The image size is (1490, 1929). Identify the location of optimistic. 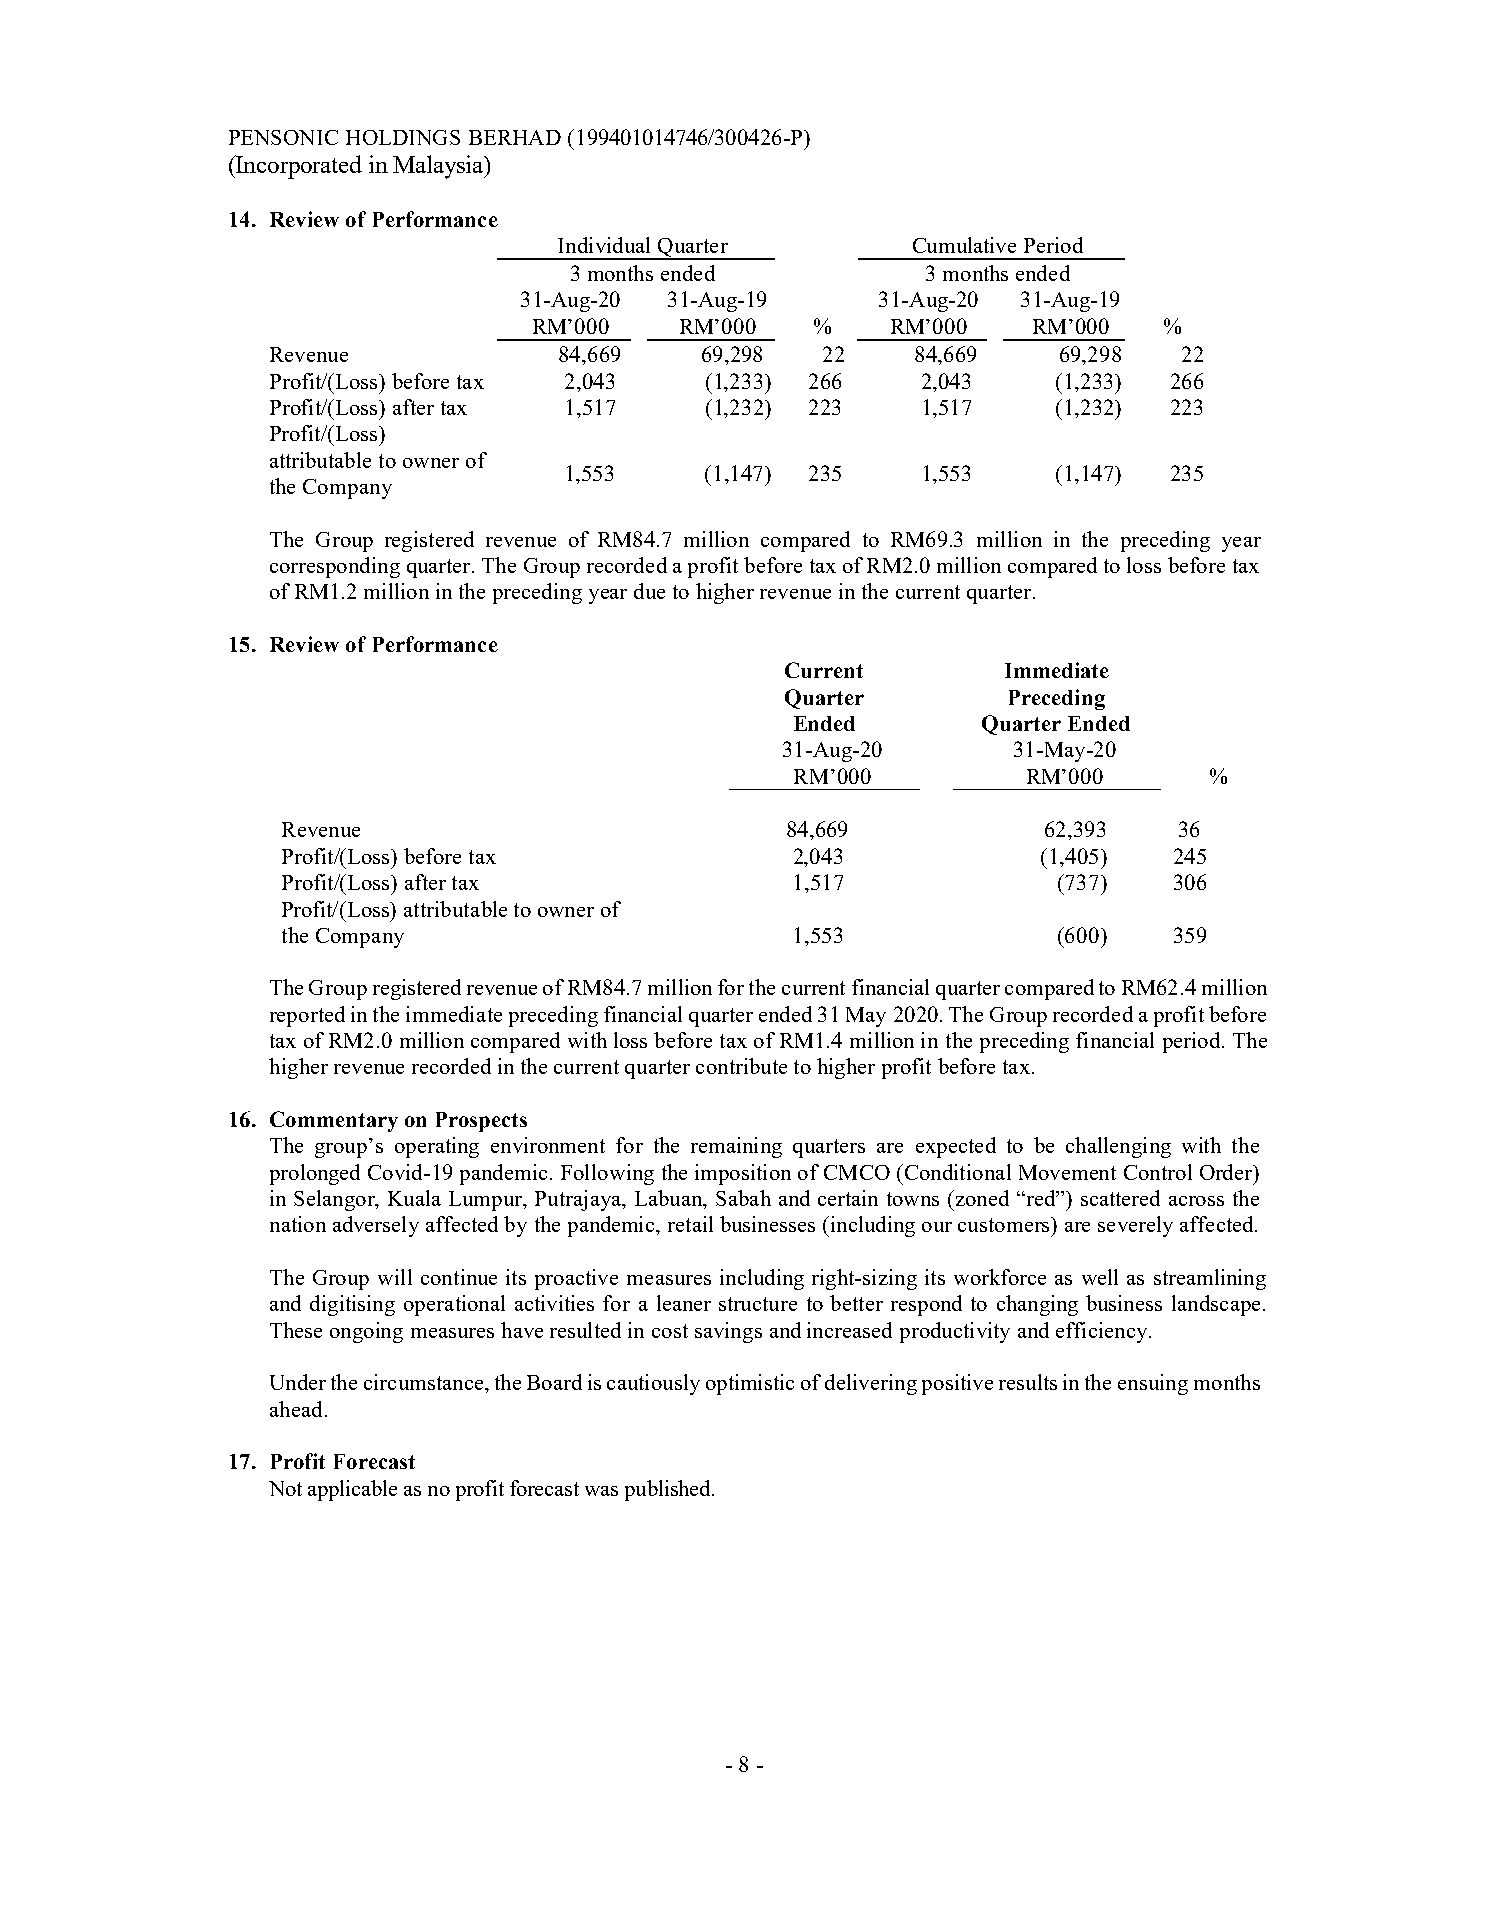
(750, 1384).
